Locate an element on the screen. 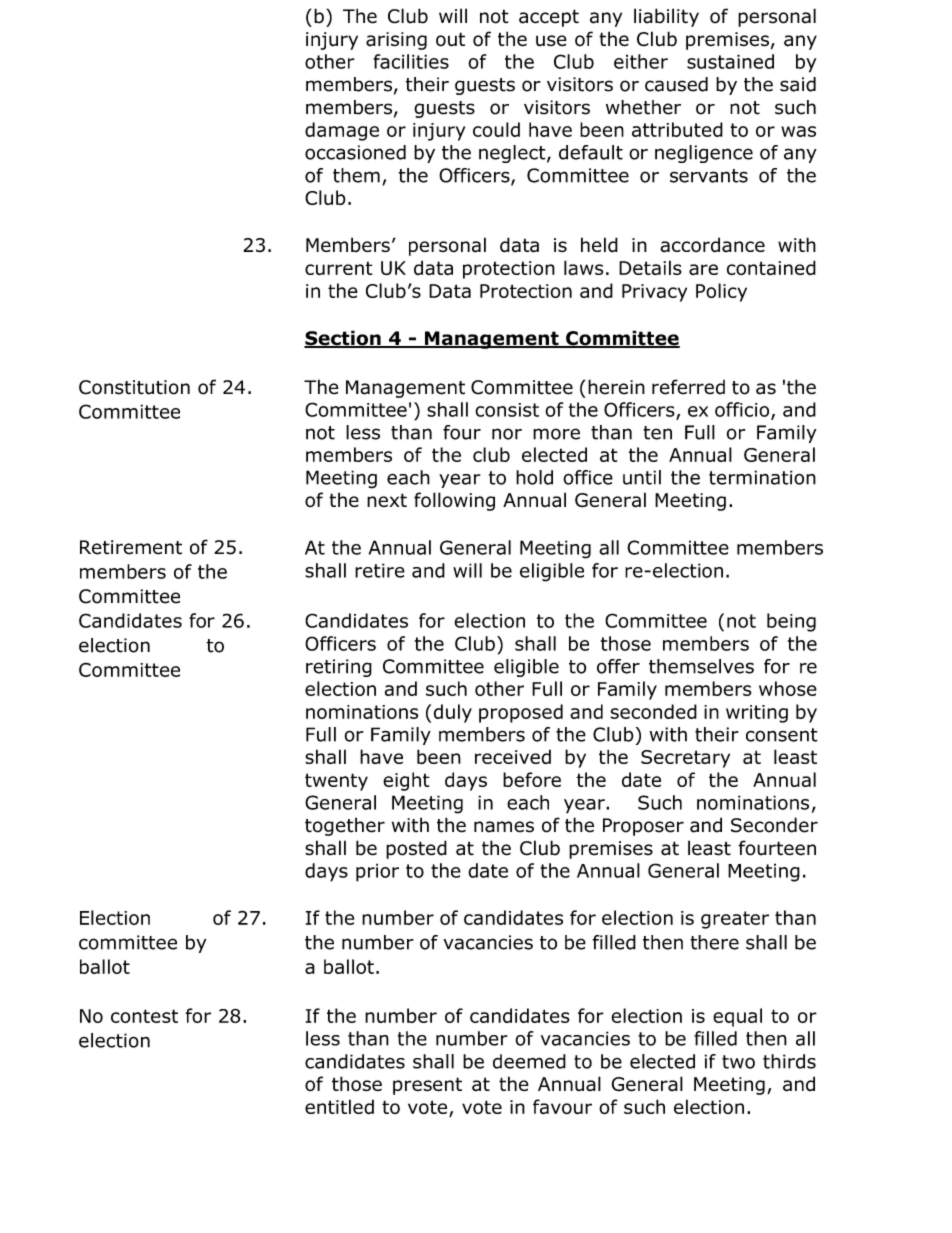  retiring is located at coordinates (339, 668).
